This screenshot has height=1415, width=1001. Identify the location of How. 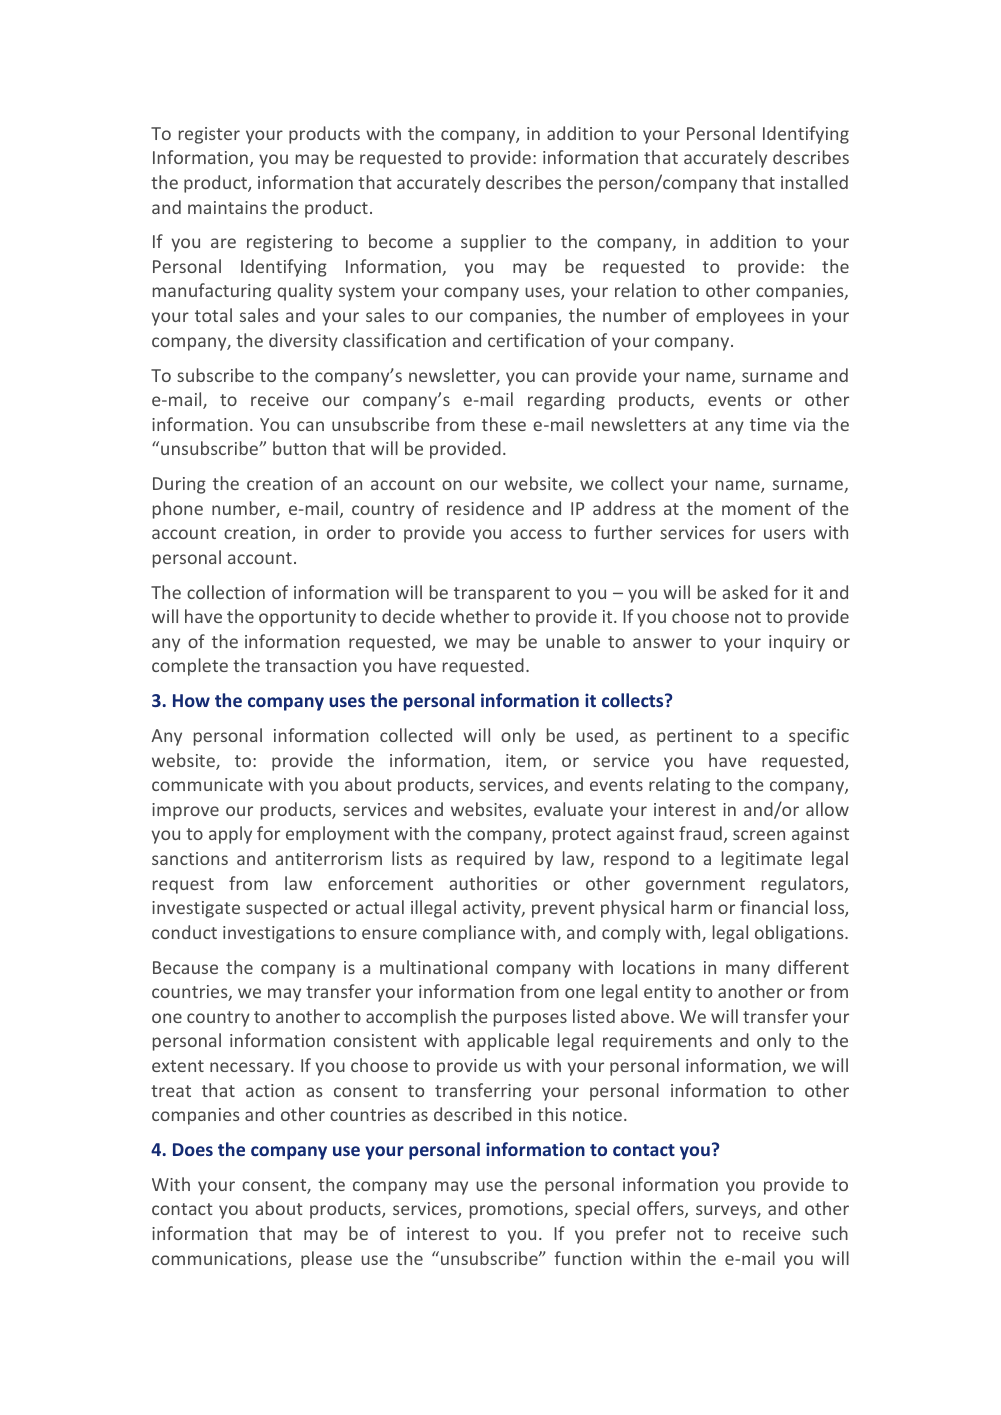
(191, 700).
